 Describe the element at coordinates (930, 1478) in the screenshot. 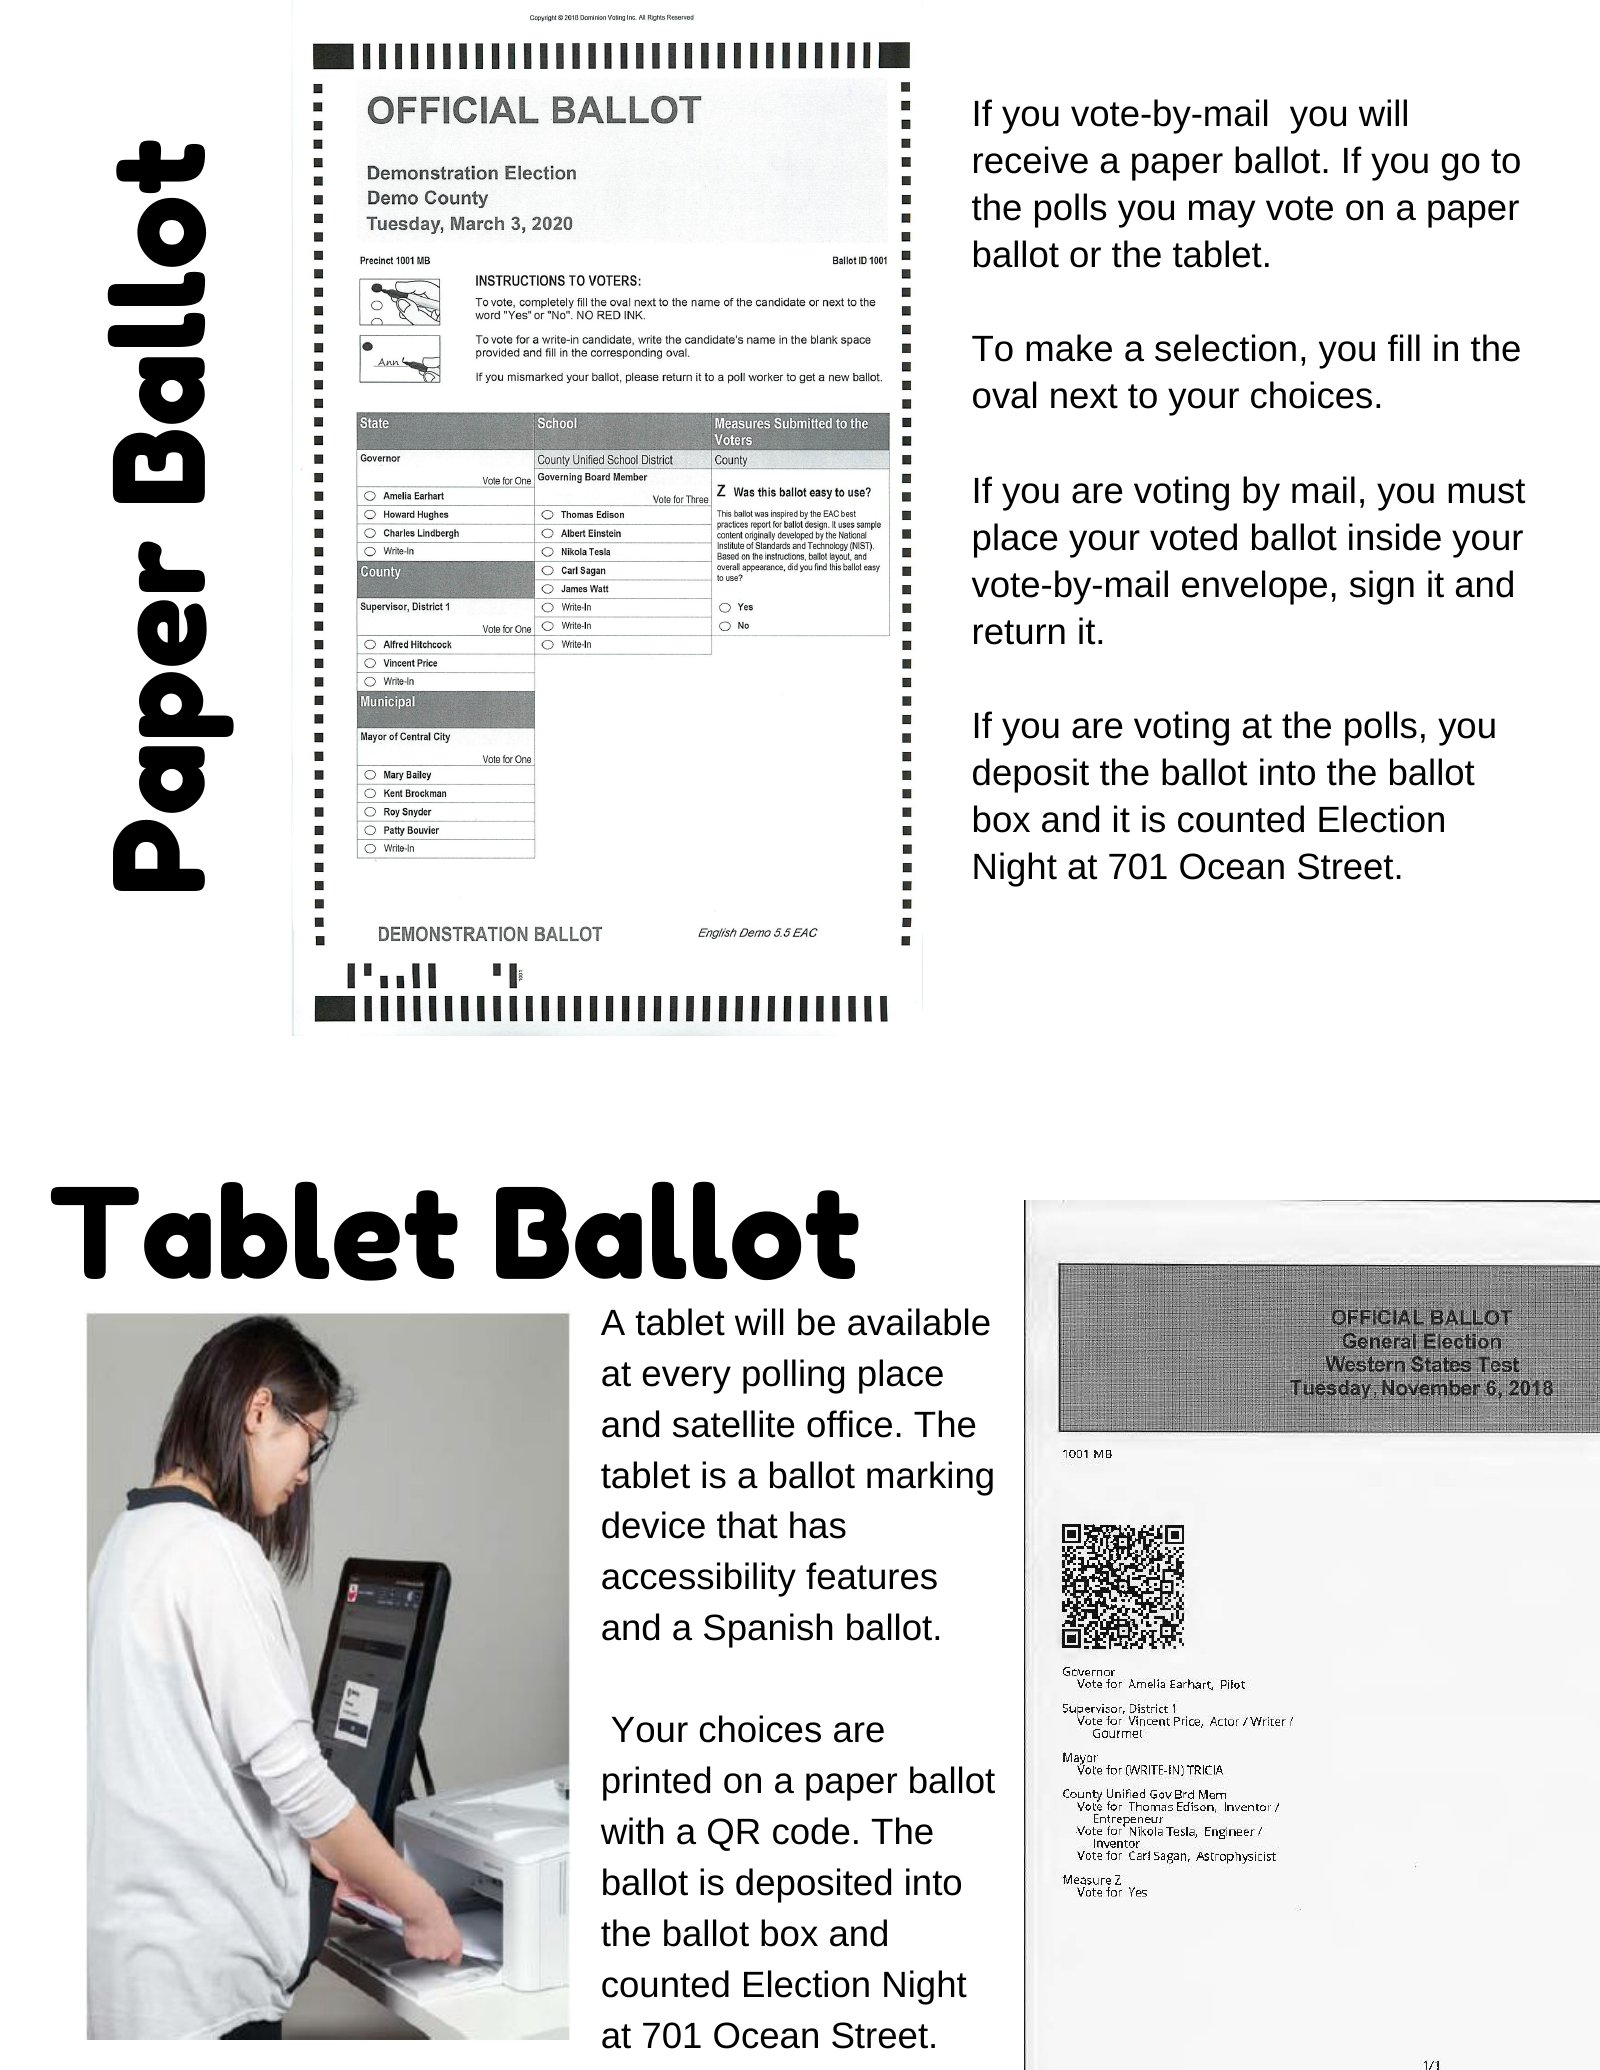

I see `marking` at that location.
